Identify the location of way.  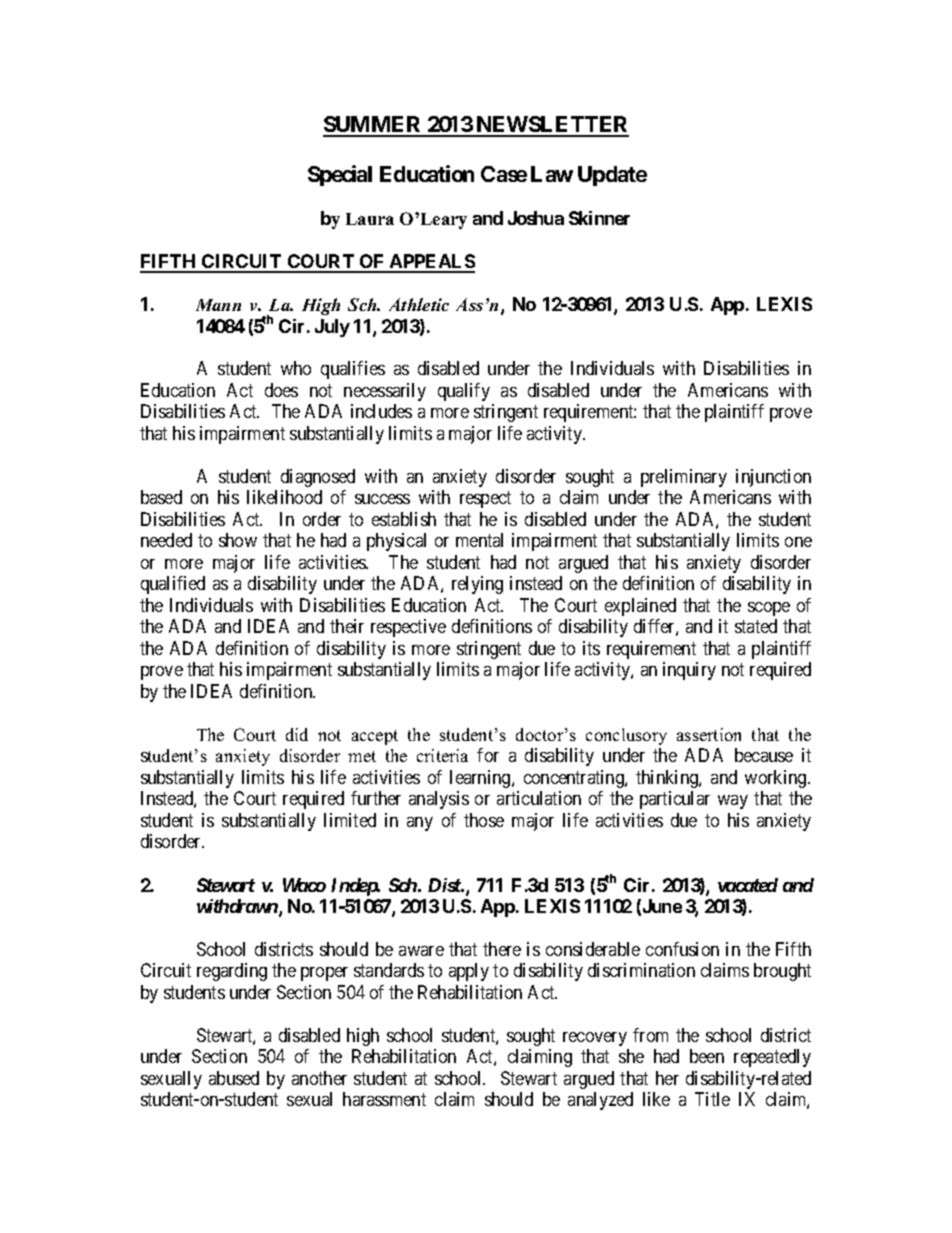
(733, 802).
